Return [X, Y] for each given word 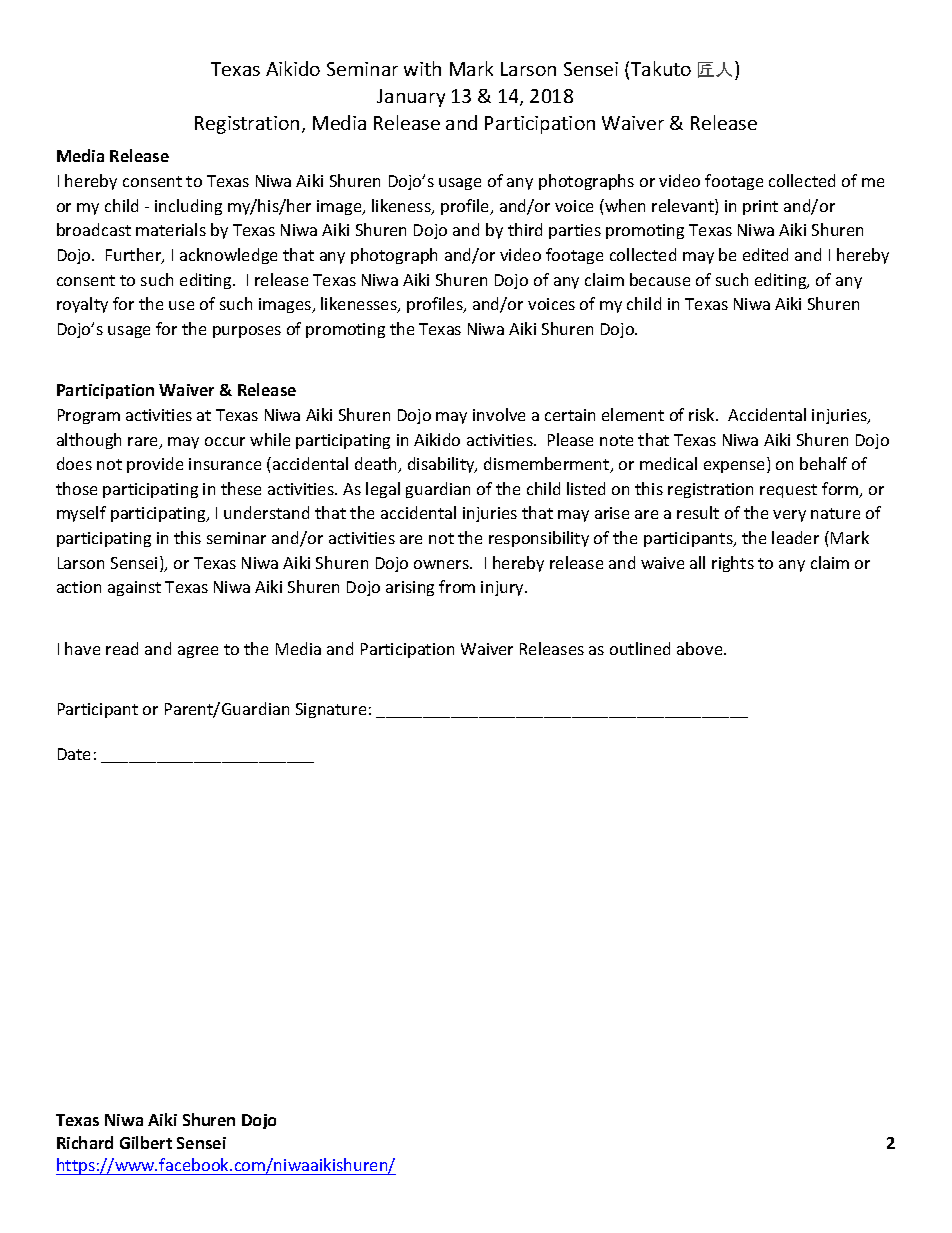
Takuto [661, 68]
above [701, 648]
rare [144, 443]
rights [733, 564]
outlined [640, 648]
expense [736, 467]
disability [442, 465]
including [188, 207]
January [411, 98]
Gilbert [146, 1142]
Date [74, 754]
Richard [85, 1142]
